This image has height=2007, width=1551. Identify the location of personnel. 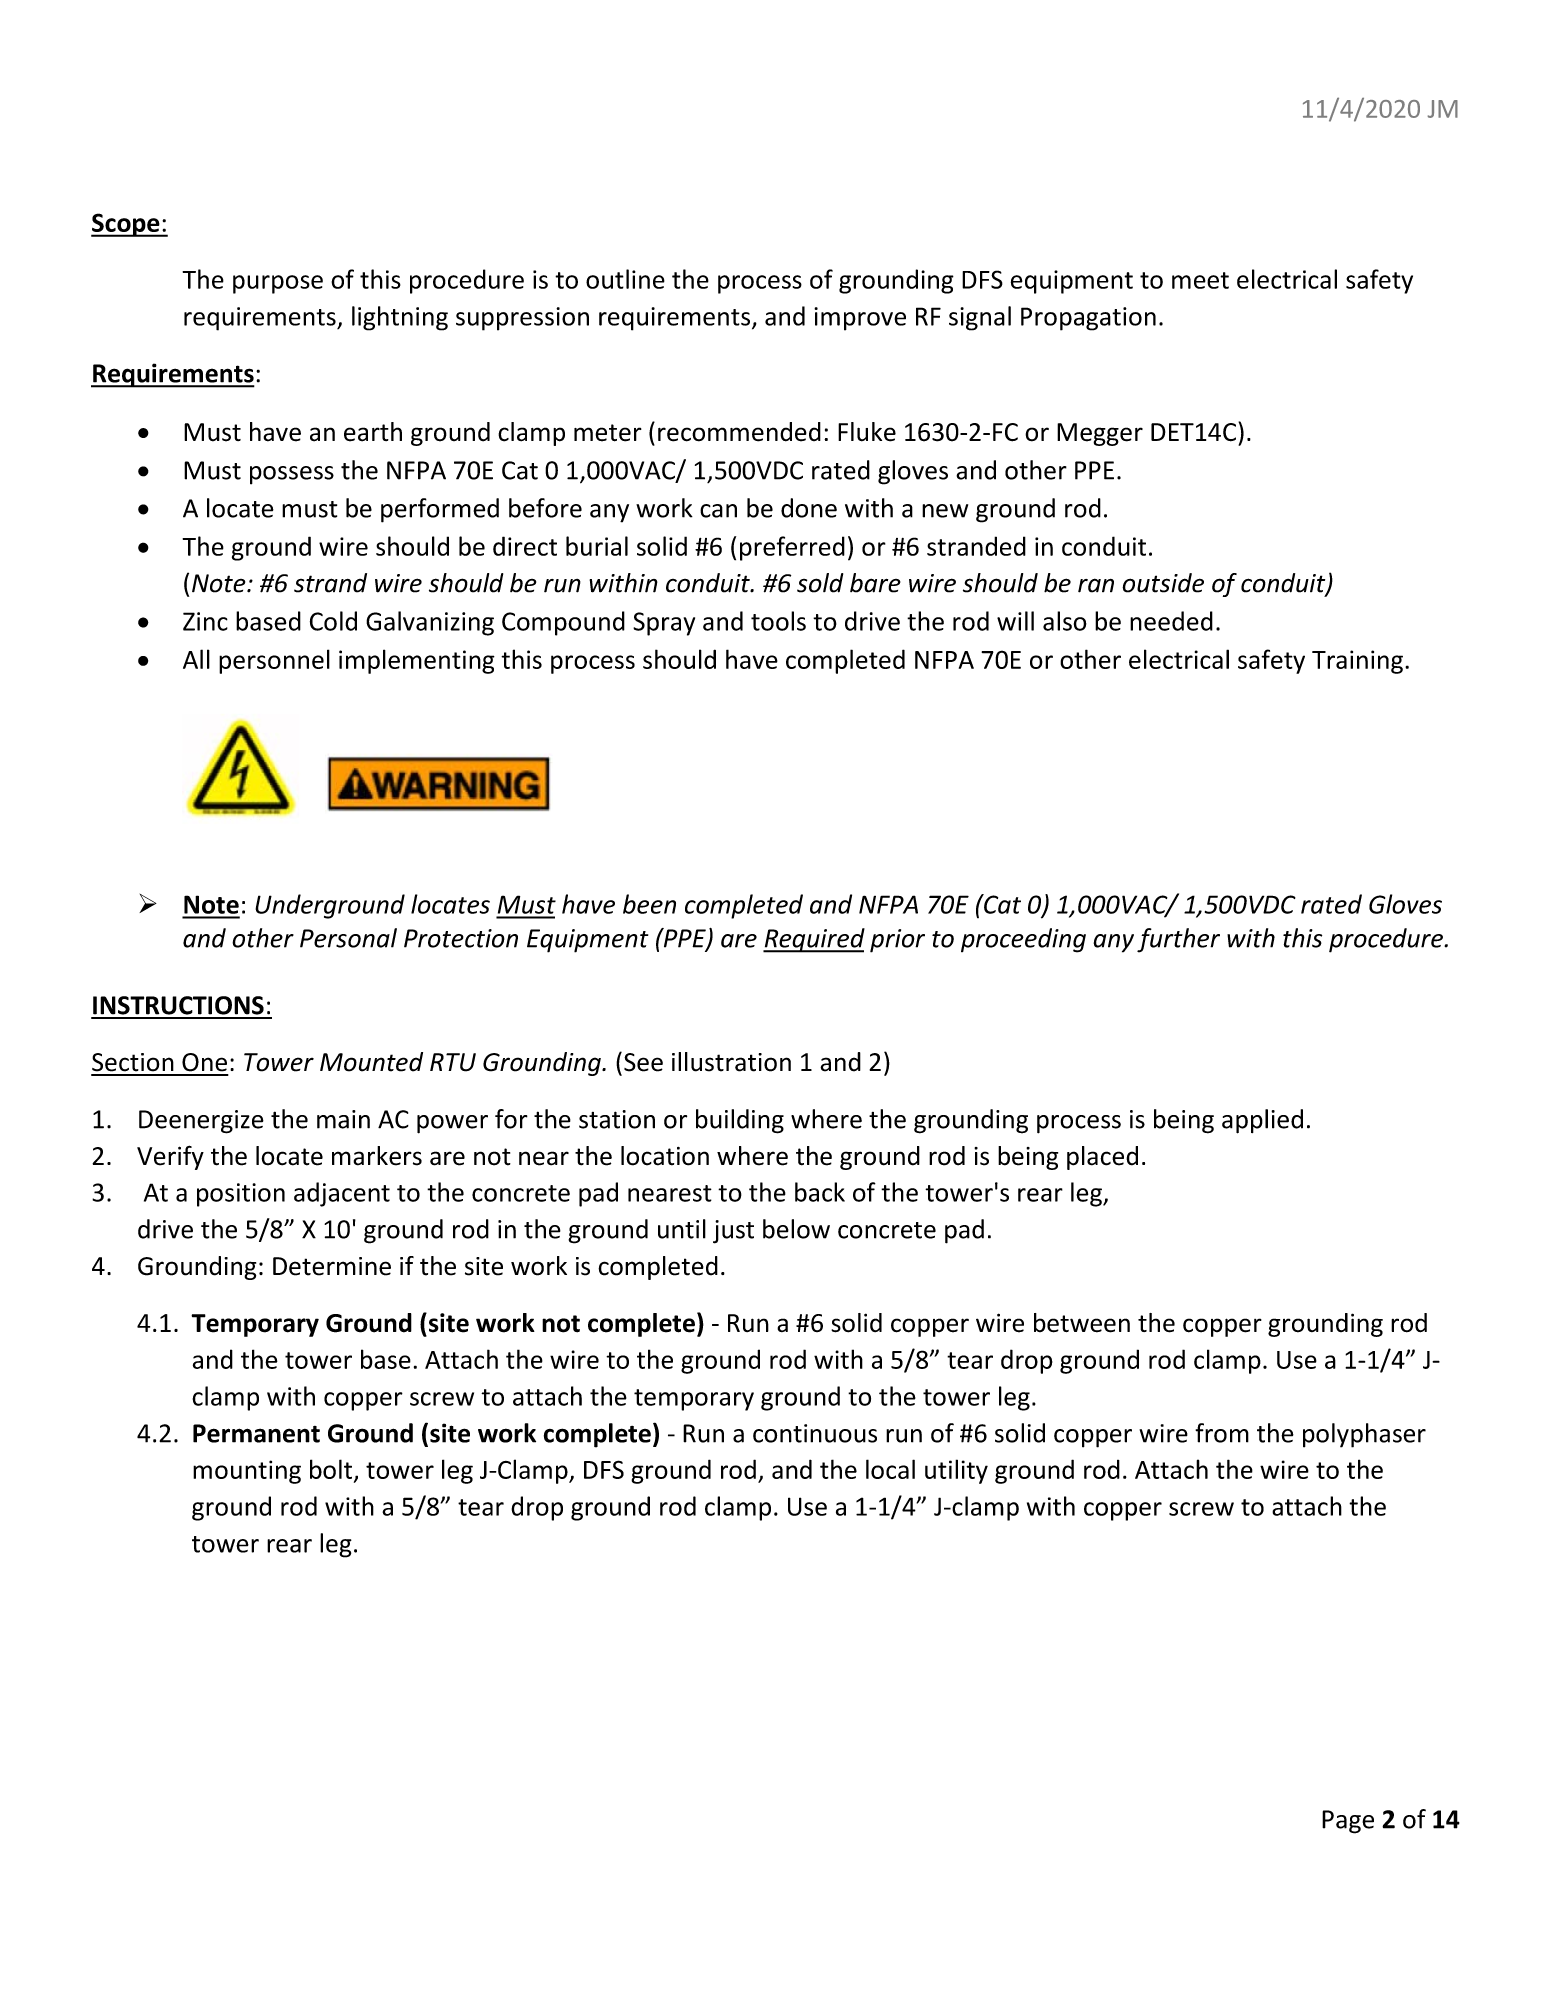
(274, 661).
